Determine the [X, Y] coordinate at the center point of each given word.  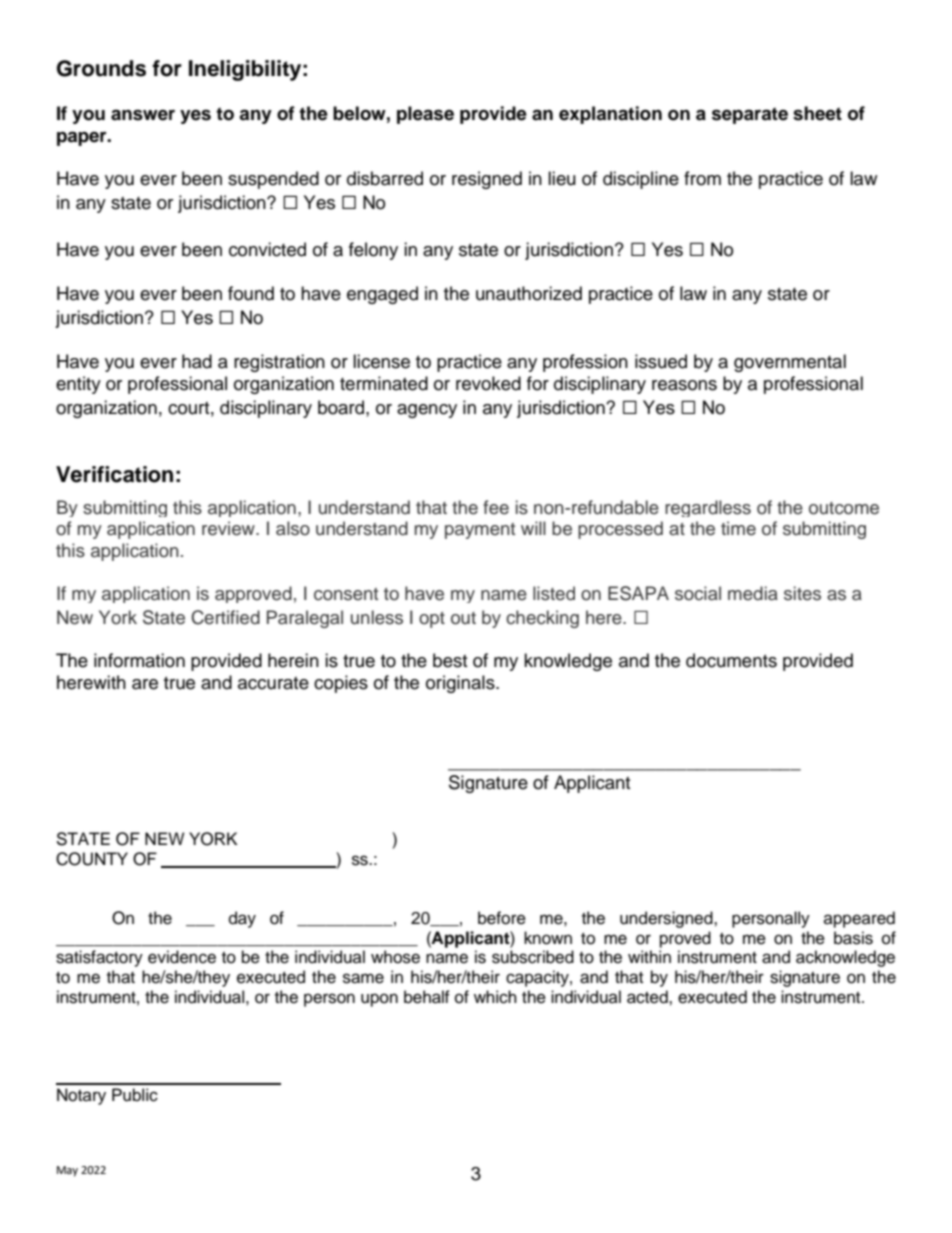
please [425, 115]
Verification [114, 474]
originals [461, 684]
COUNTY [92, 859]
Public [135, 1095]
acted [648, 997]
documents [731, 660]
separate [750, 115]
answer [143, 115]
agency [427, 411]
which [495, 997]
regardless [708, 508]
